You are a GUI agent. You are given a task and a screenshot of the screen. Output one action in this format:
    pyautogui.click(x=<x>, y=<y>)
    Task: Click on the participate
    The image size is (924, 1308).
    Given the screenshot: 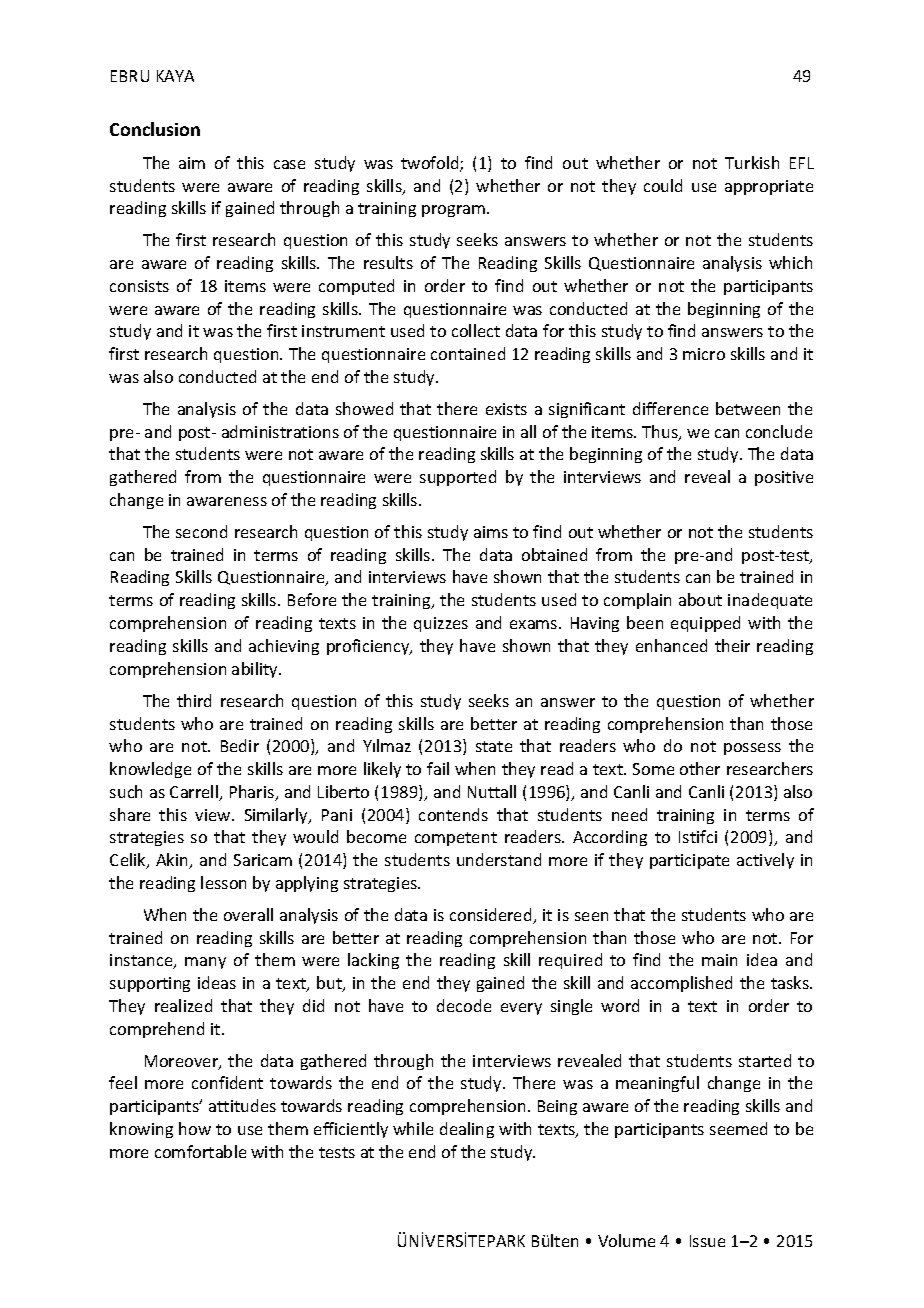 What is the action you would take?
    pyautogui.click(x=689, y=861)
